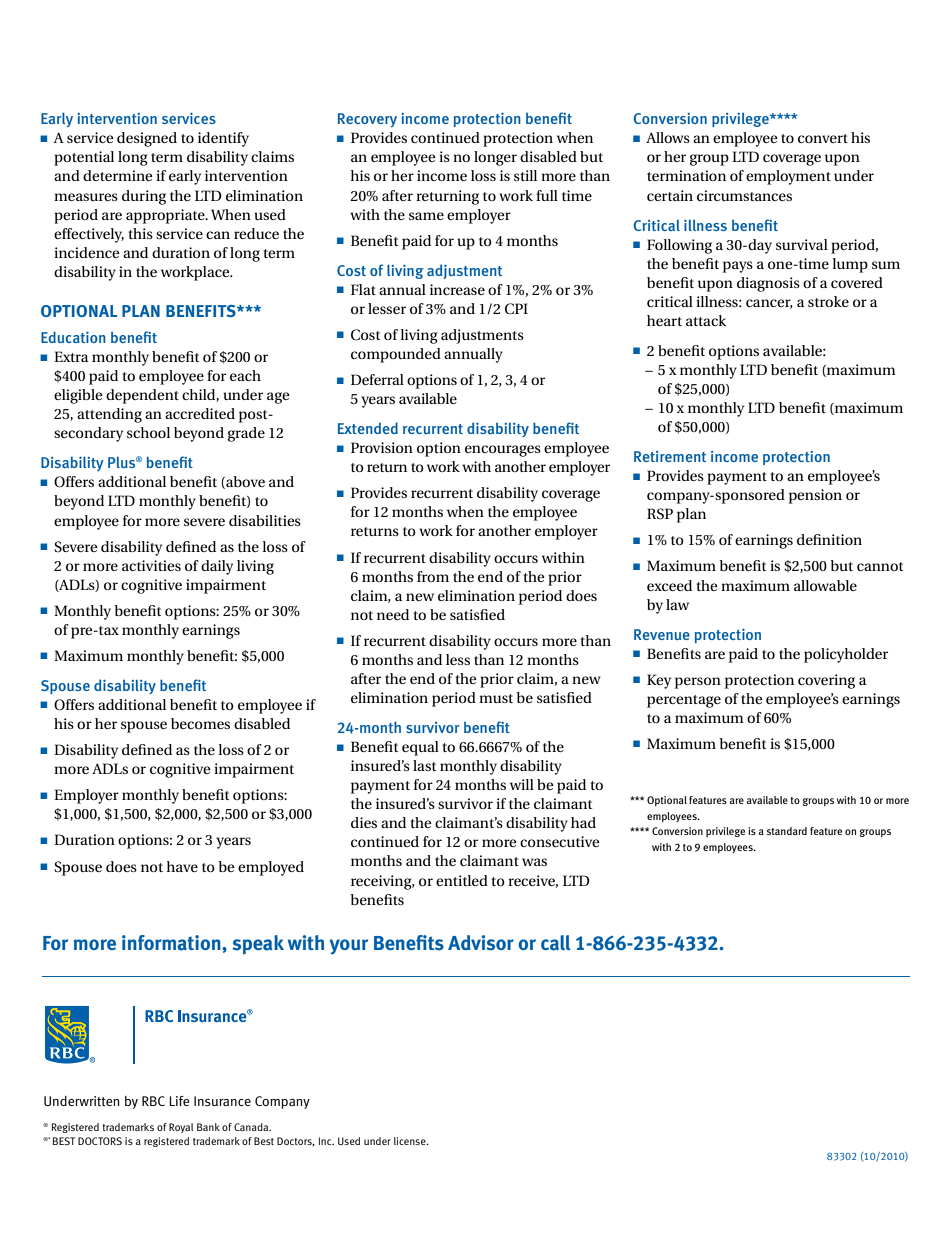 This screenshot has width=952, height=1233. What do you see at coordinates (180, 1101) in the screenshot?
I see `Life` at bounding box center [180, 1101].
